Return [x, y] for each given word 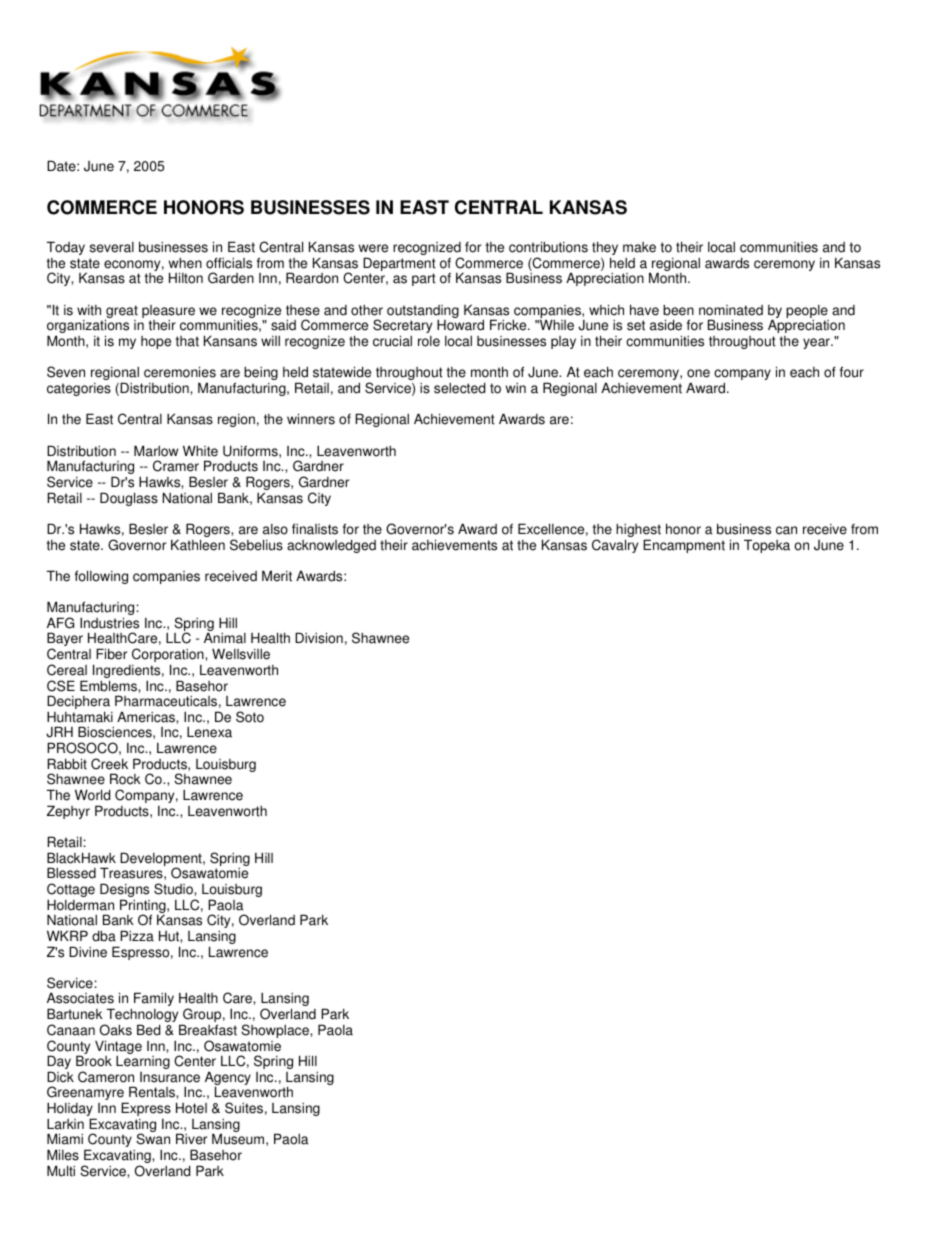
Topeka [767, 546]
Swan [153, 1139]
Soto [250, 717]
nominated [731, 310]
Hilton [186, 278]
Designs [124, 891]
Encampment [684, 546]
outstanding [423, 313]
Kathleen [198, 545]
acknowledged [331, 546]
